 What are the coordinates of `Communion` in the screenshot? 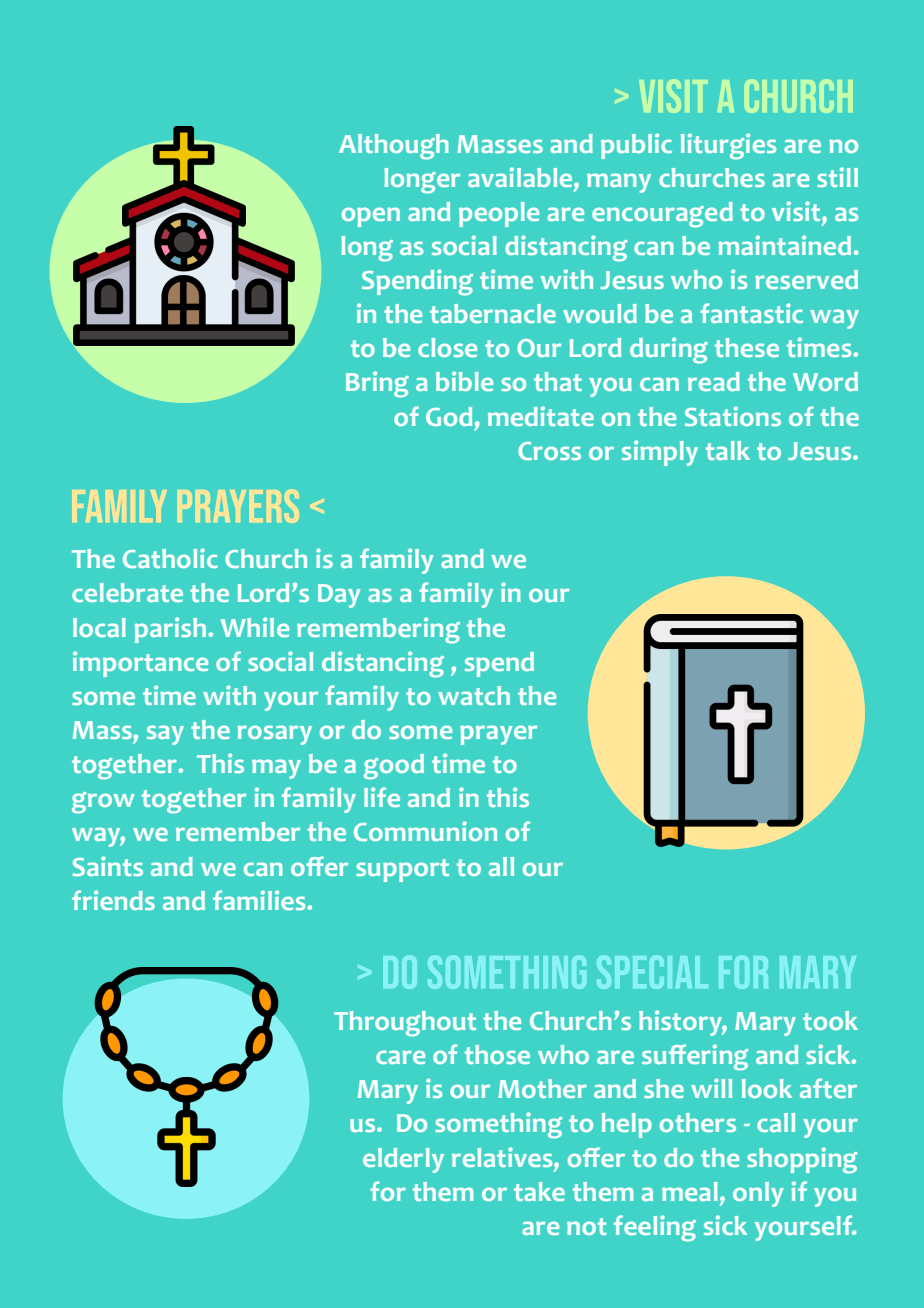 It's located at (425, 831).
